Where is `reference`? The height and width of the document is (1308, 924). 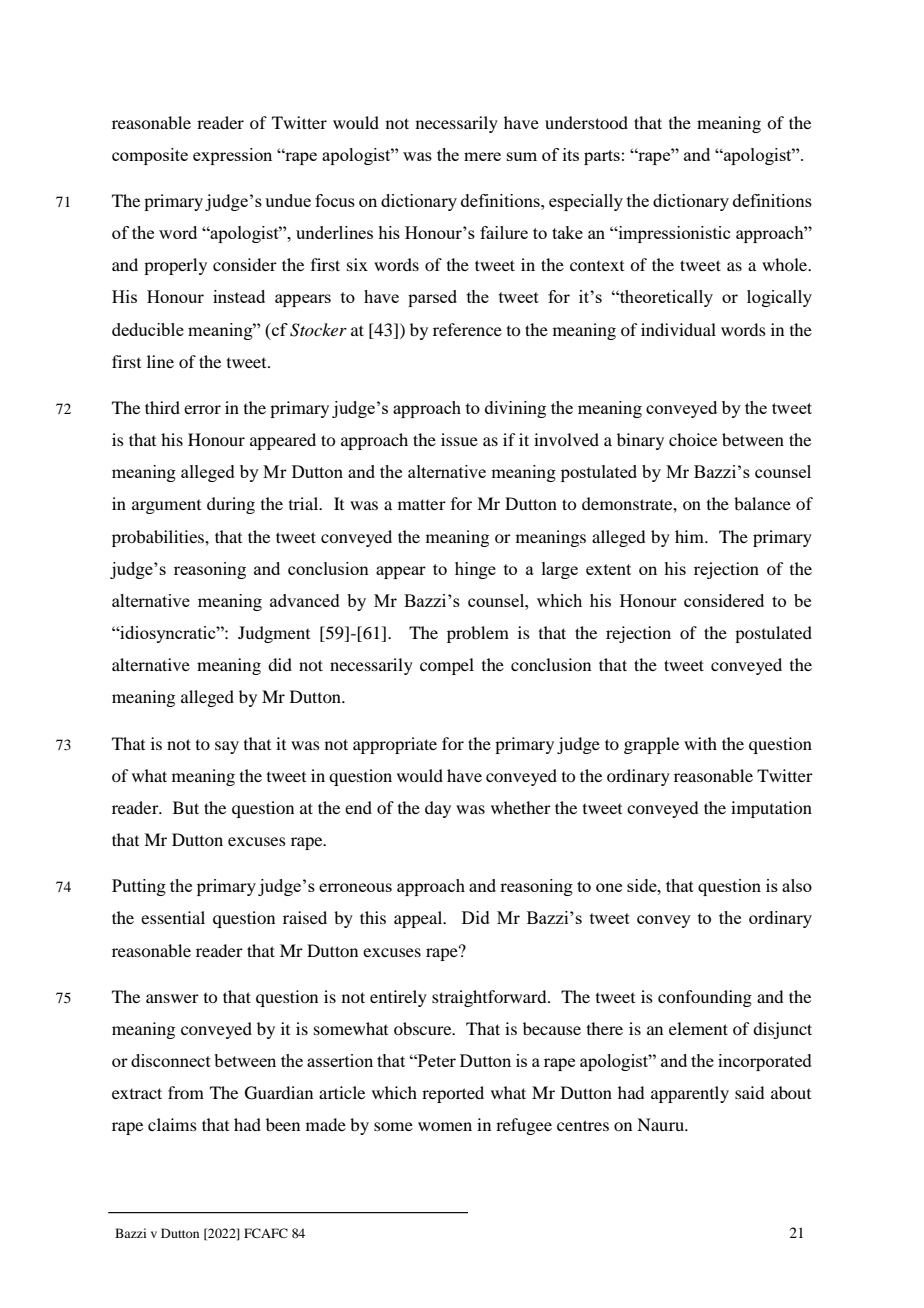
reference is located at coordinates (467, 329).
